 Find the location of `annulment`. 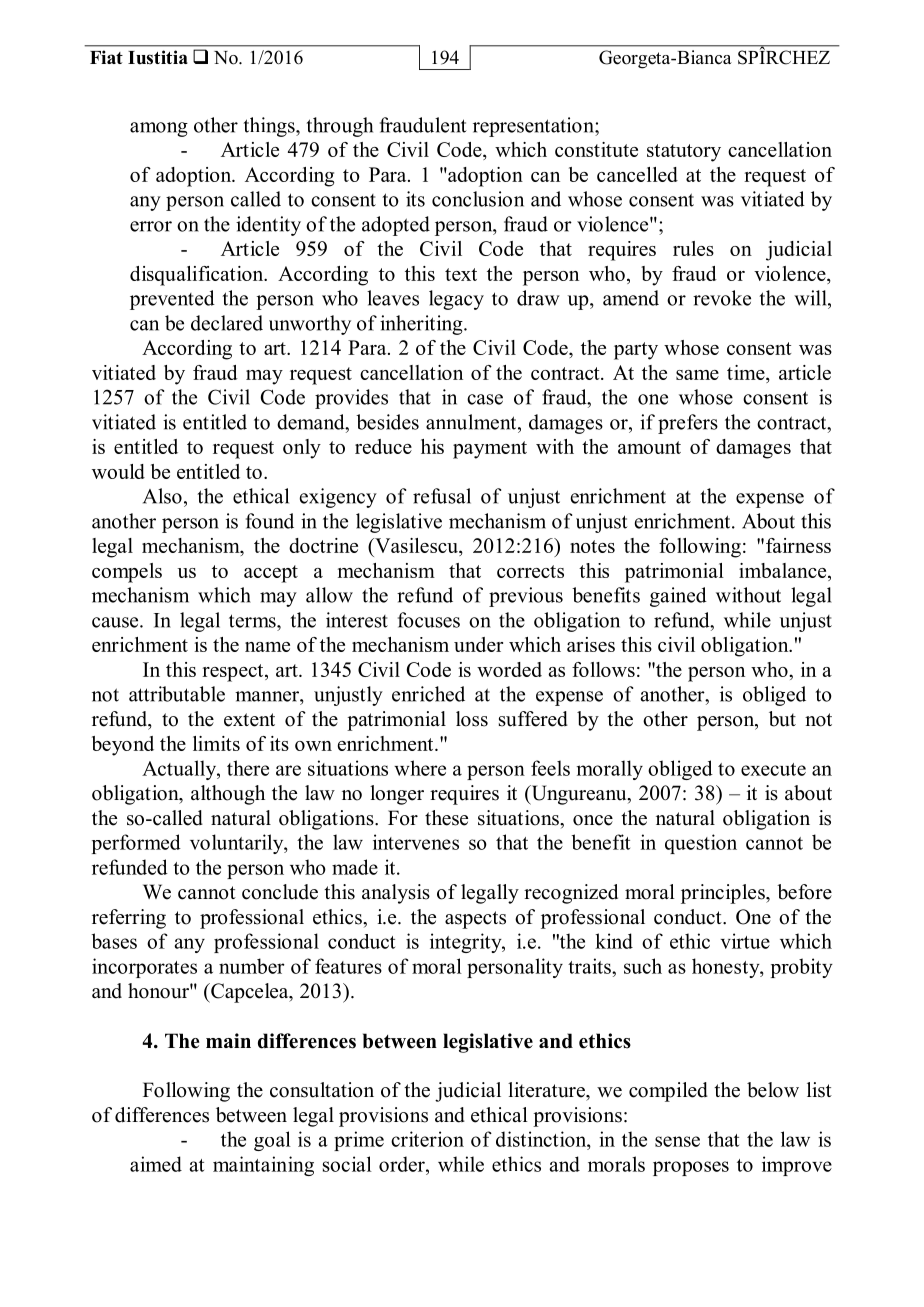

annulment is located at coordinates (472, 422).
